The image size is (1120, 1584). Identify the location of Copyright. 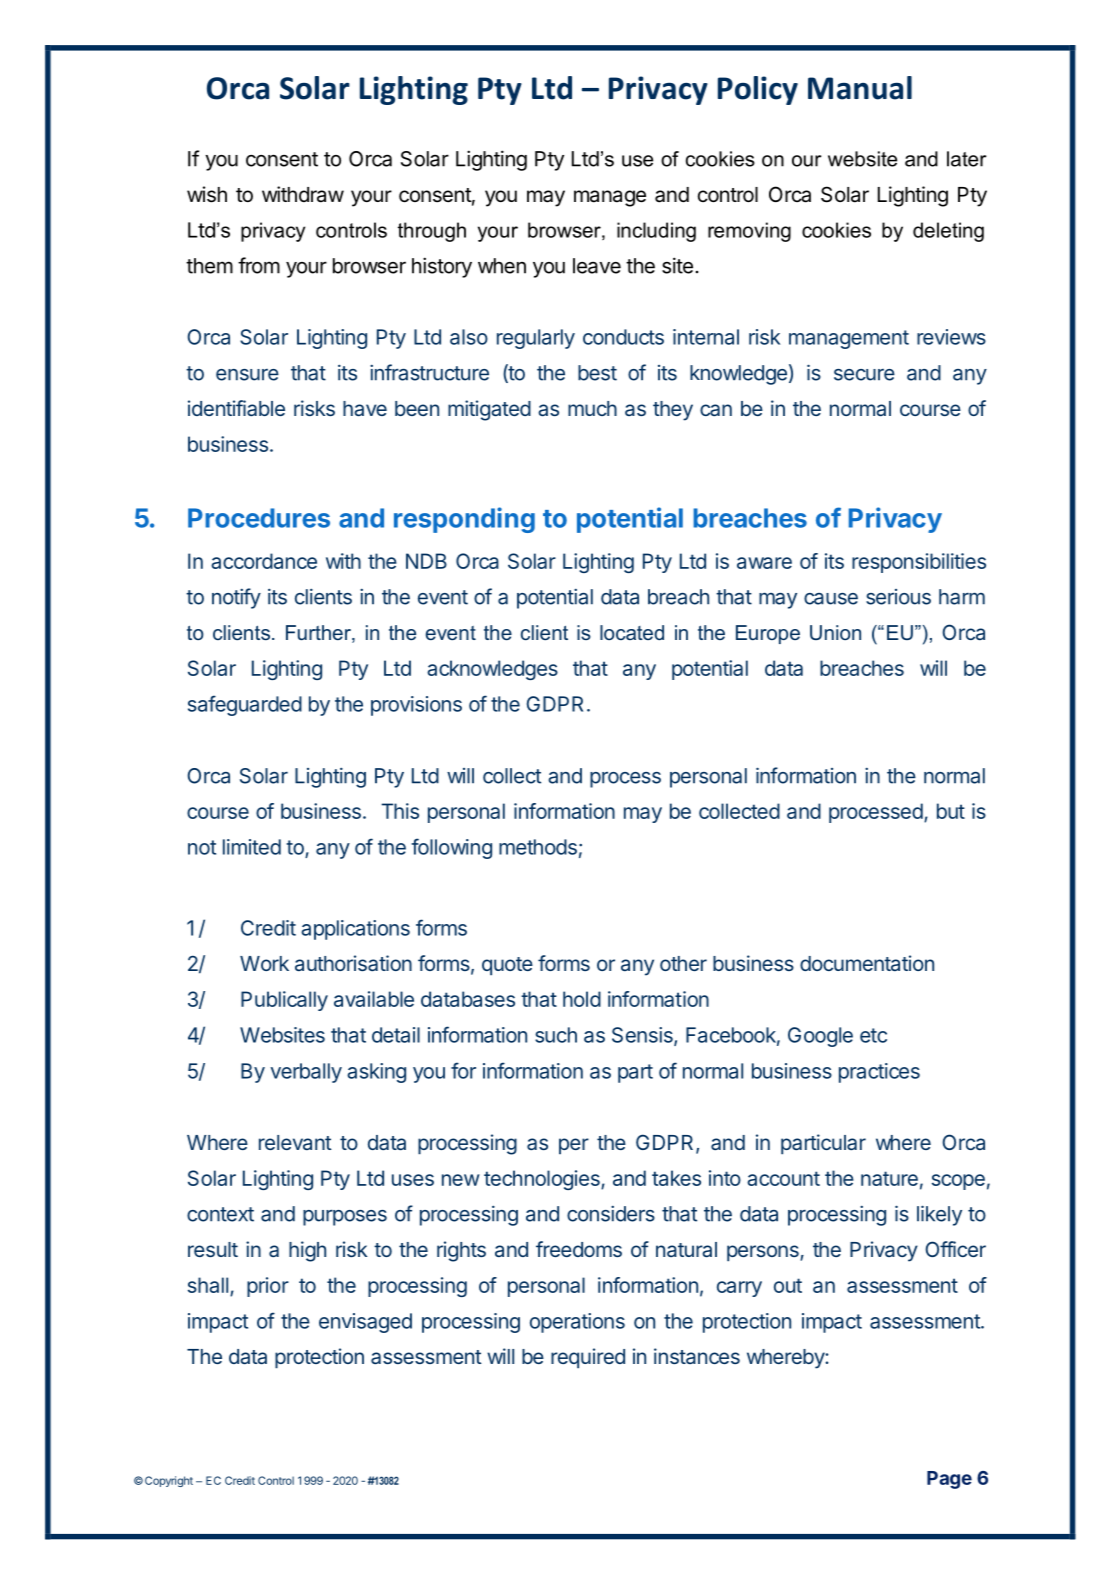
(169, 1481).
